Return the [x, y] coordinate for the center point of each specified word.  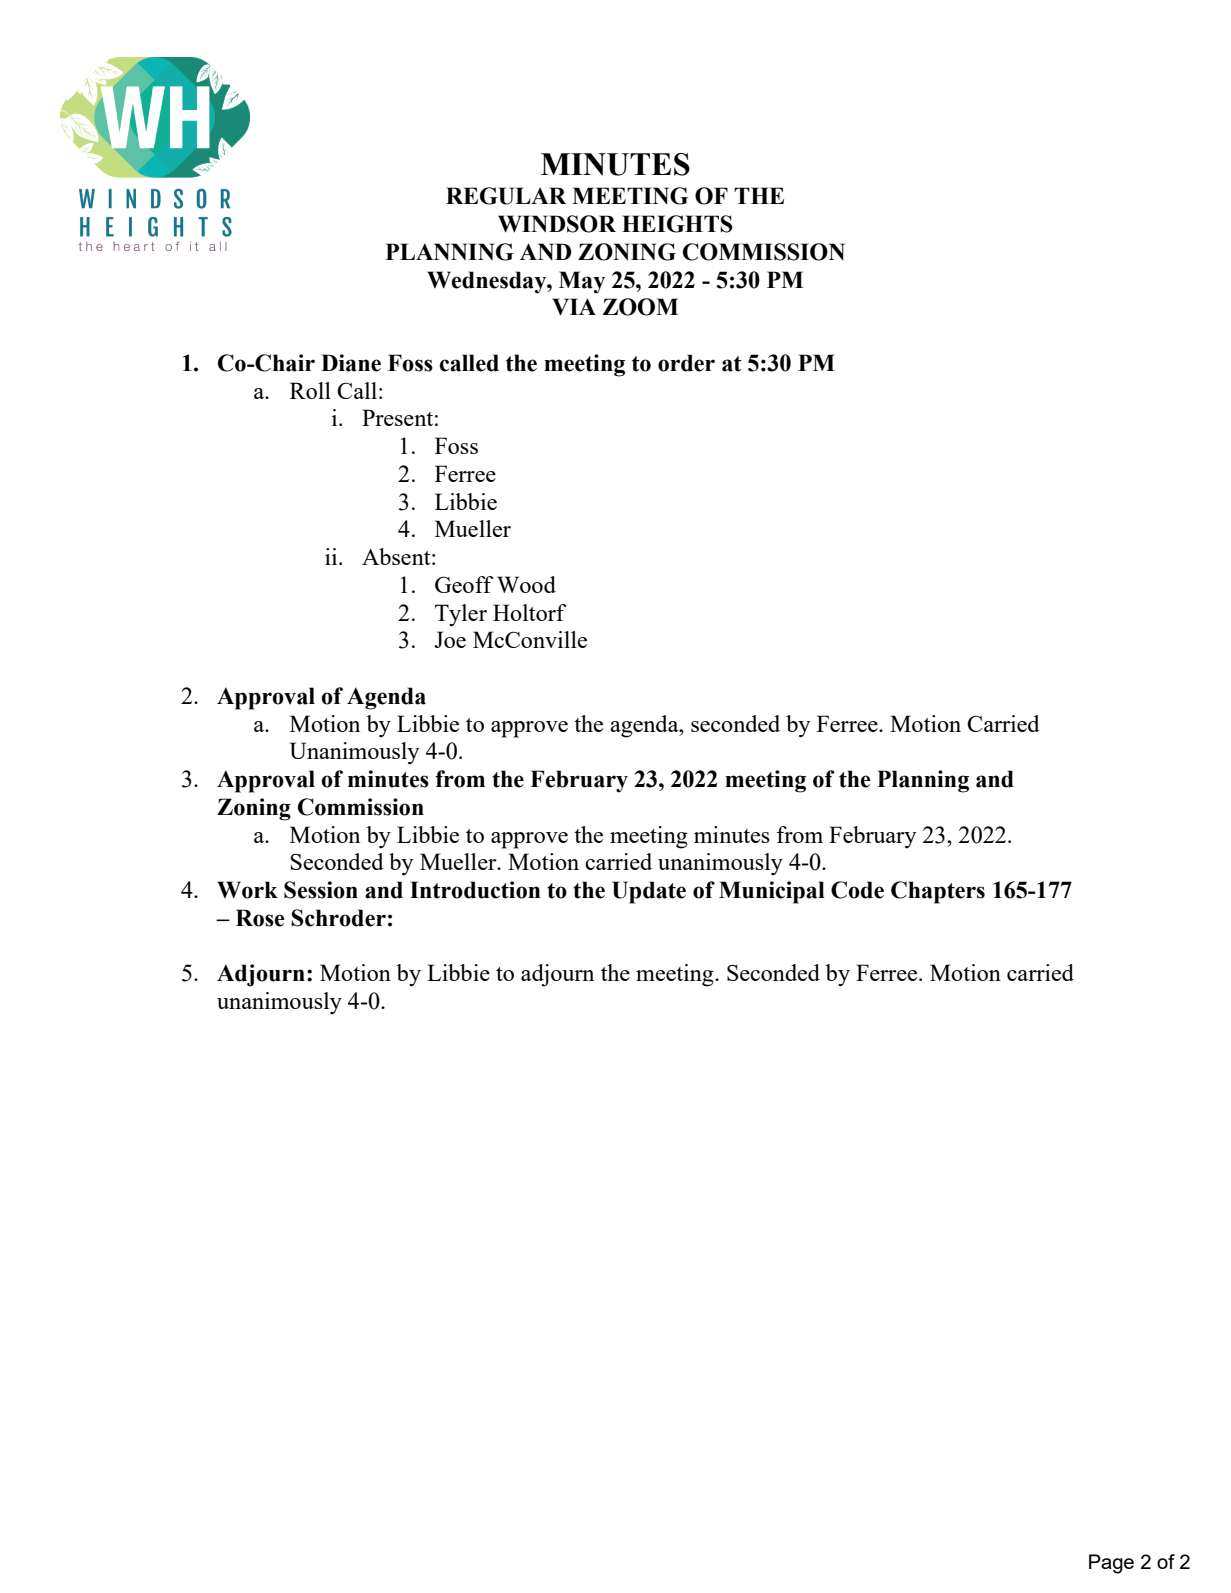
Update [649, 892]
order [686, 363]
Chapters [938, 892]
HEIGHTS [677, 224]
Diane [351, 363]
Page [1111, 1564]
